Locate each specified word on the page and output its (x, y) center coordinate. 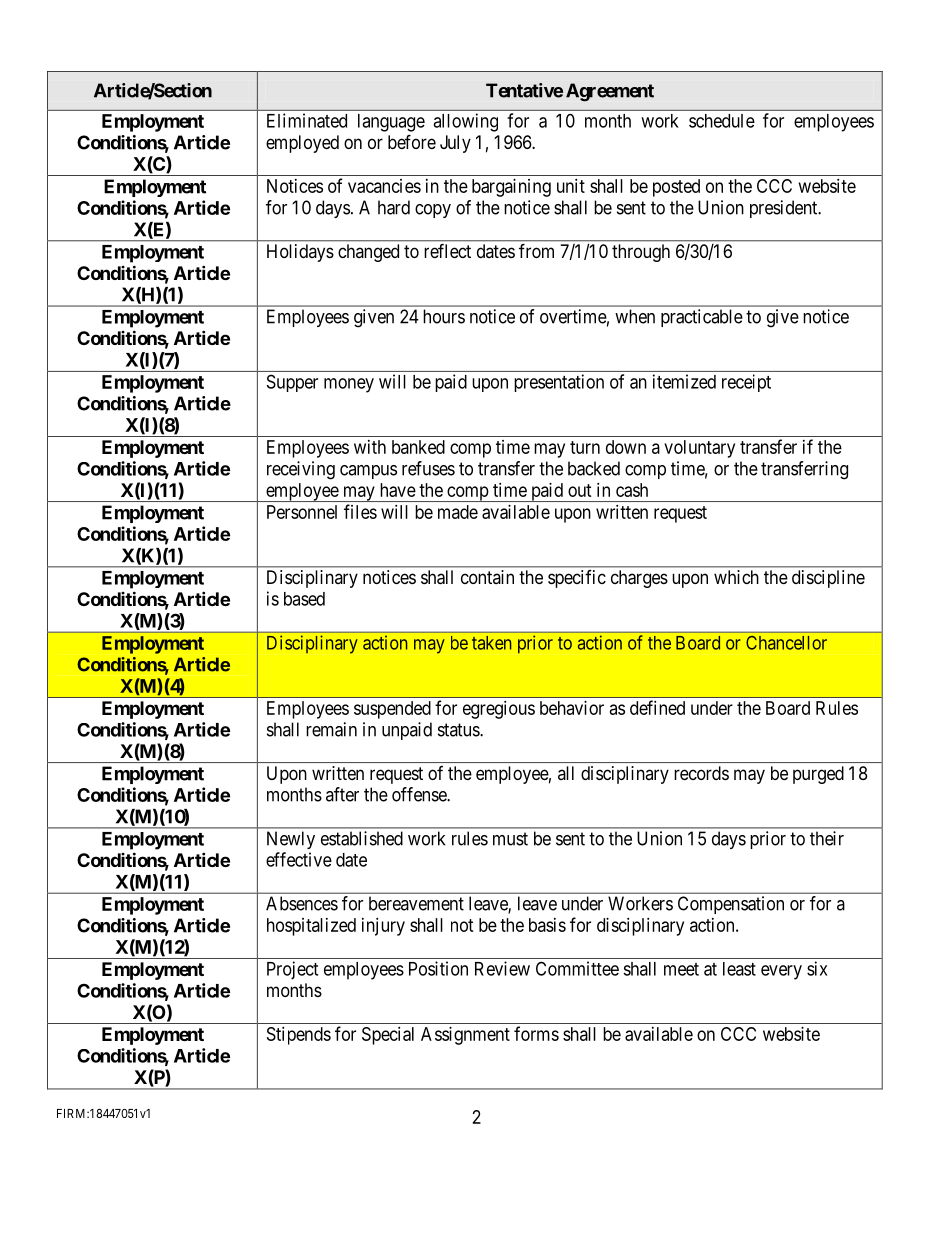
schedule (722, 121)
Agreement (610, 92)
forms (536, 1033)
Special (388, 1036)
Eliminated (307, 120)
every (781, 972)
